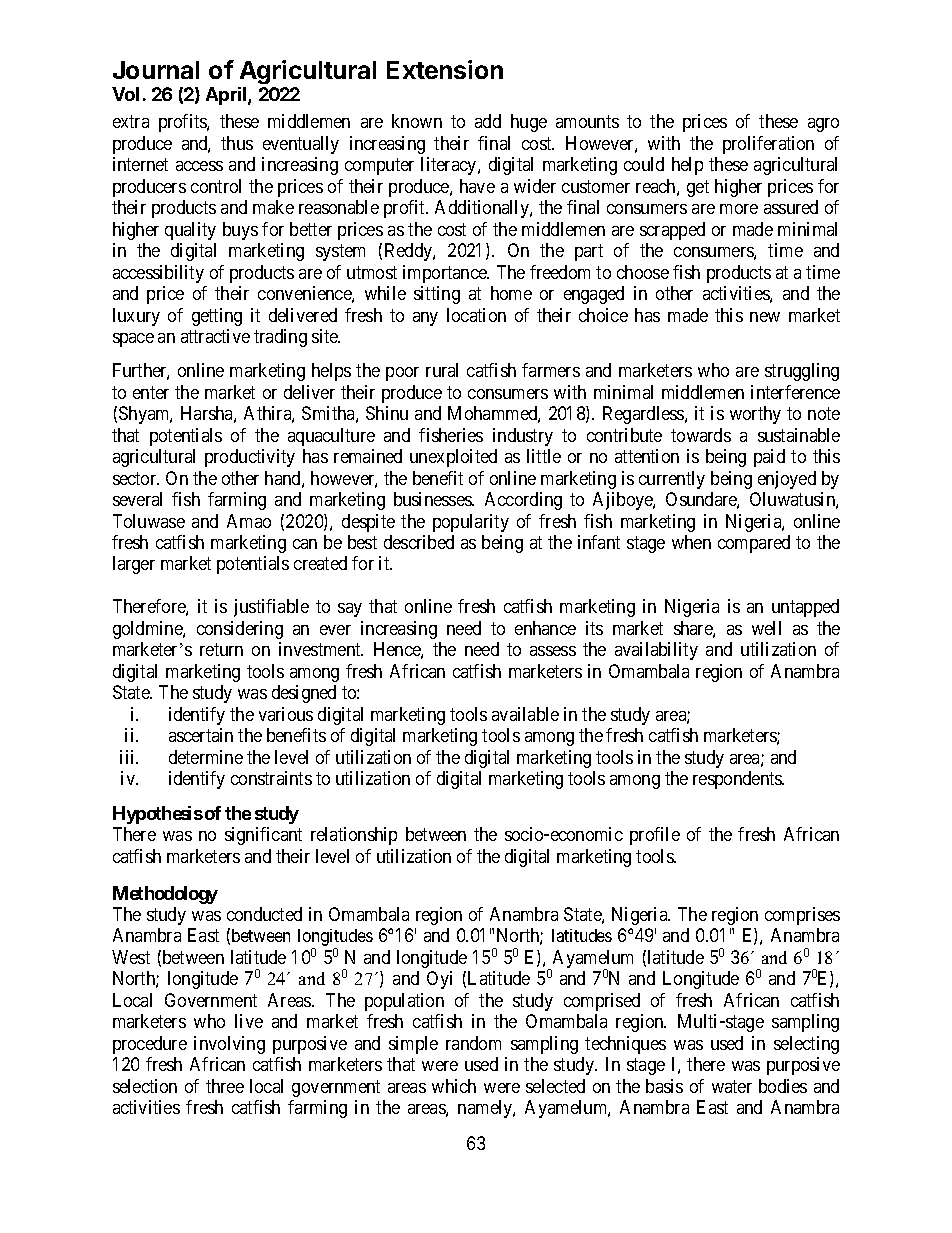 The height and width of the screenshot is (1233, 952). What do you see at coordinates (227, 96) in the screenshot?
I see `April` at bounding box center [227, 96].
